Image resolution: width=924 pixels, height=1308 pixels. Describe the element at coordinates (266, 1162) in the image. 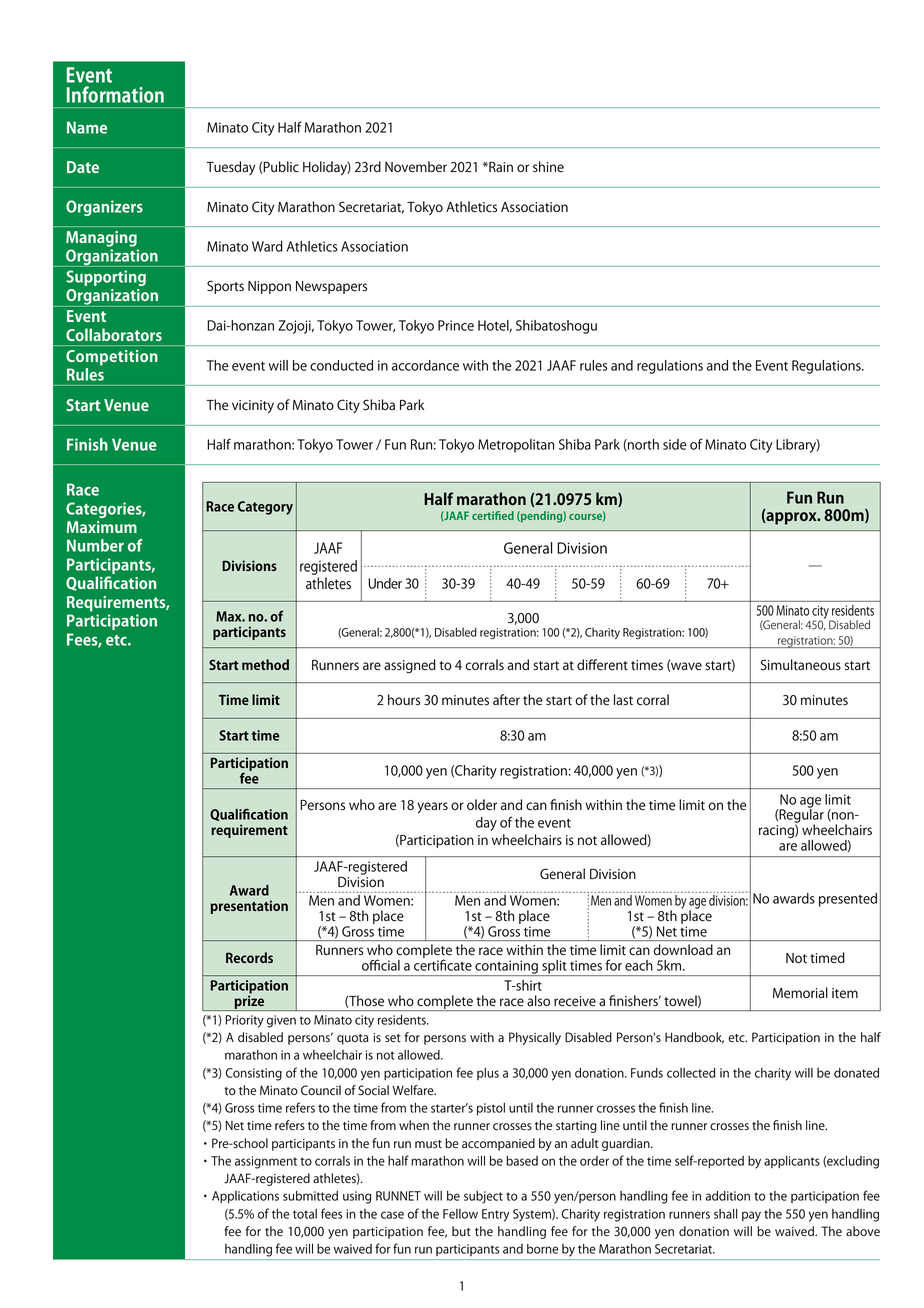

I see `assignment` at that location.
